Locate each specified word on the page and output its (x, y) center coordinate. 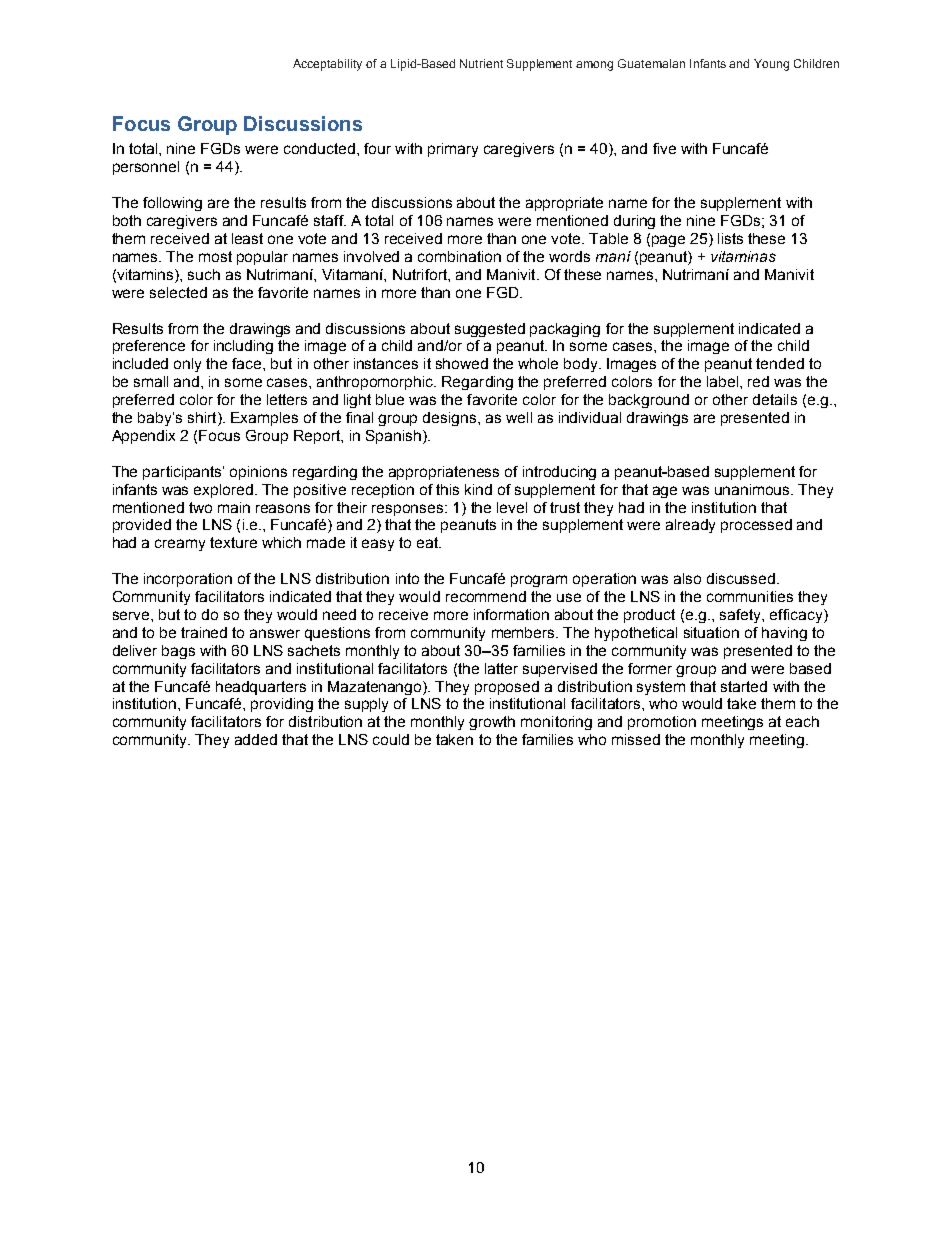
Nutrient (481, 63)
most (215, 256)
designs (451, 419)
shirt (203, 419)
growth (492, 723)
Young (771, 65)
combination (459, 256)
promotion (662, 723)
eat (428, 542)
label (722, 381)
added (256, 739)
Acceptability (327, 65)
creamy (180, 545)
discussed (742, 578)
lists (730, 238)
